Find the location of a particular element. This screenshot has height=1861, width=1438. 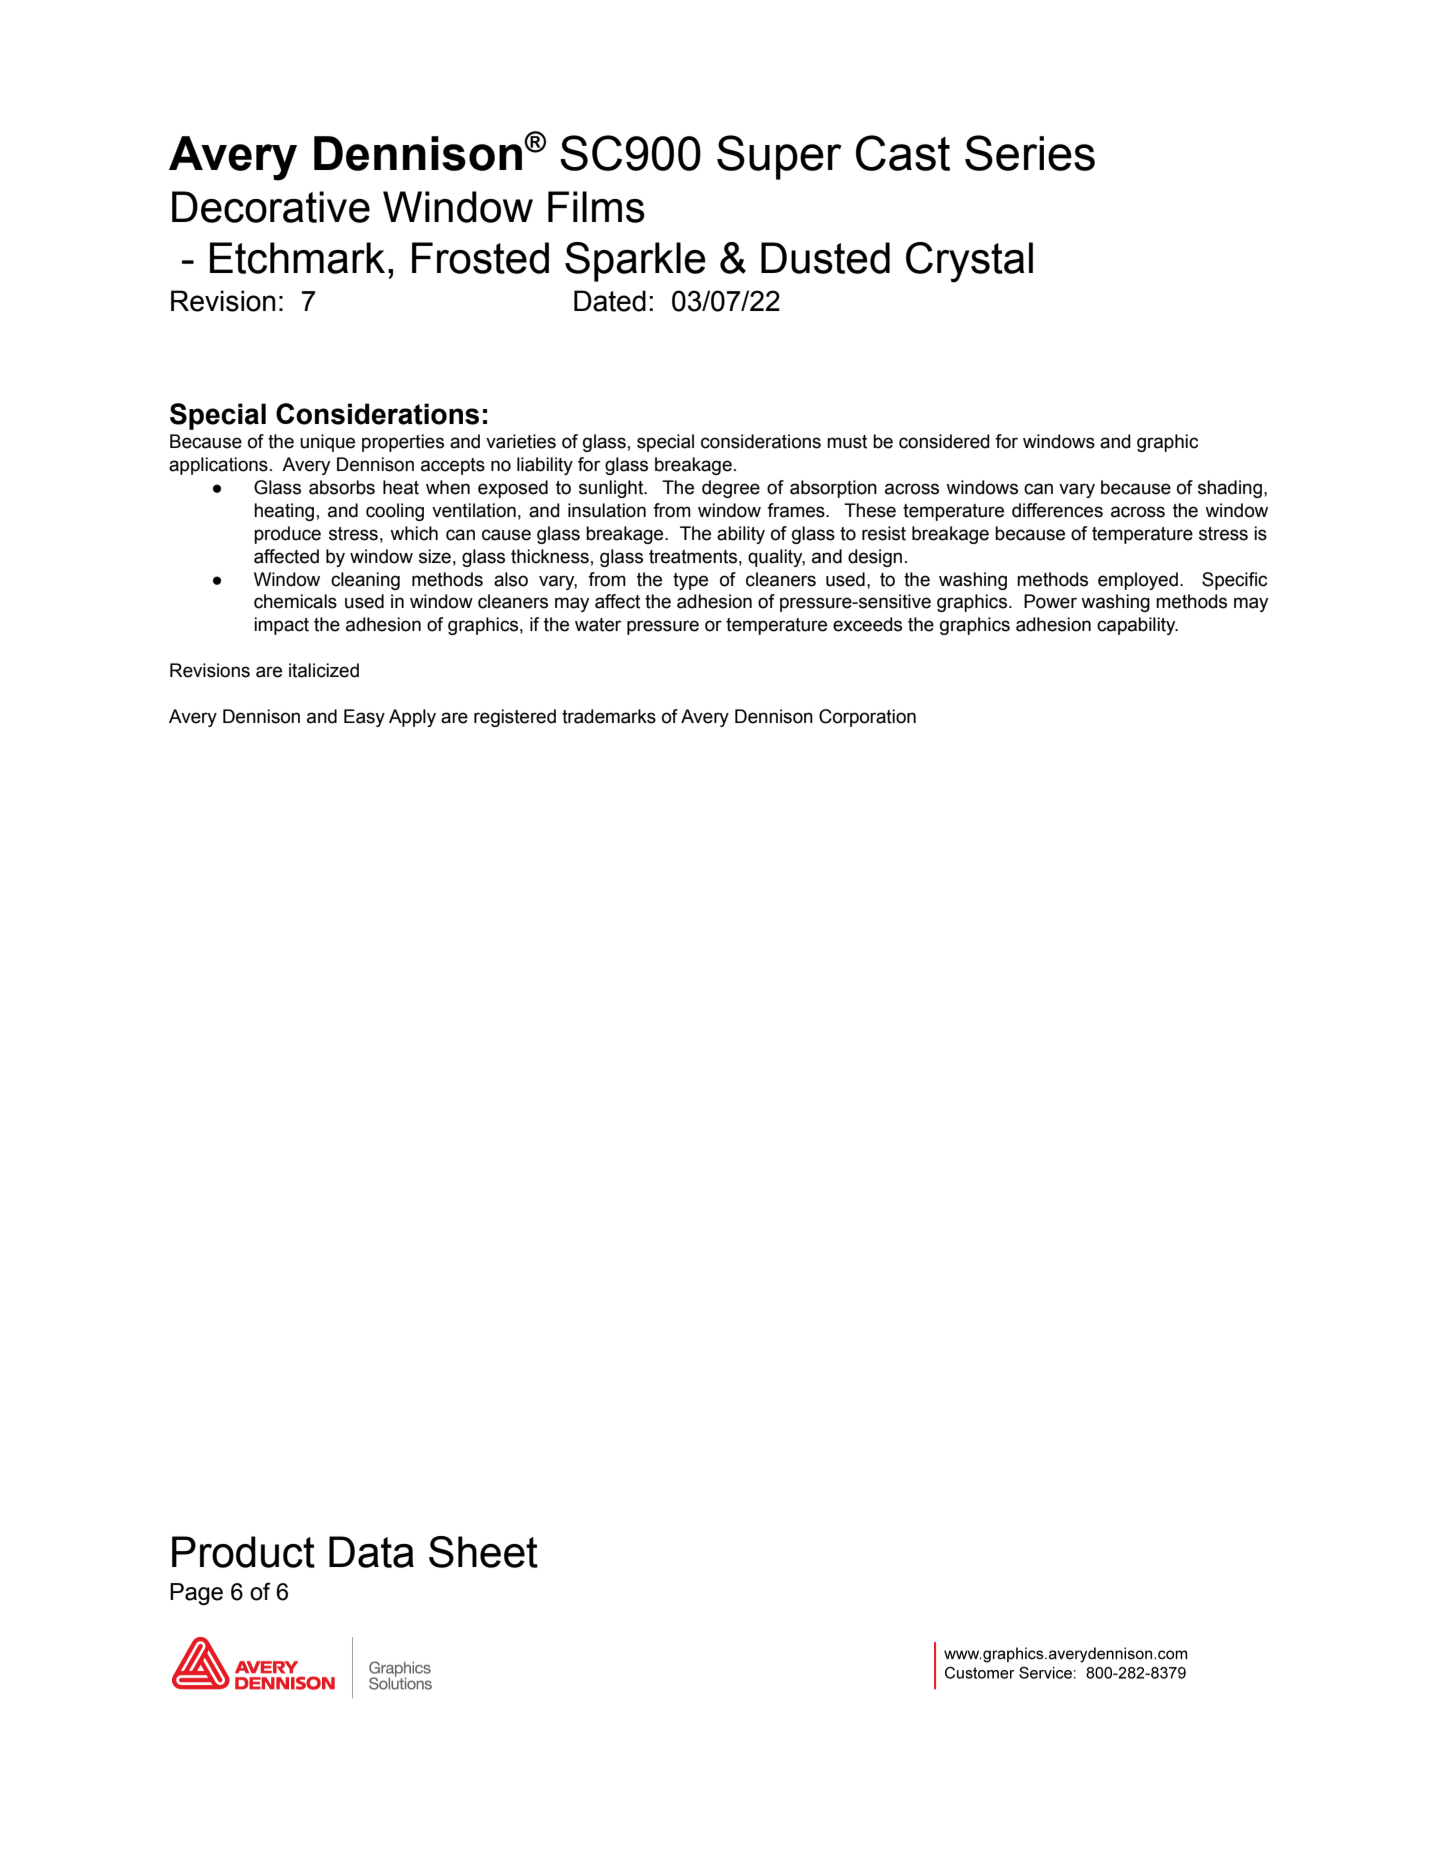

Super is located at coordinates (779, 157).
